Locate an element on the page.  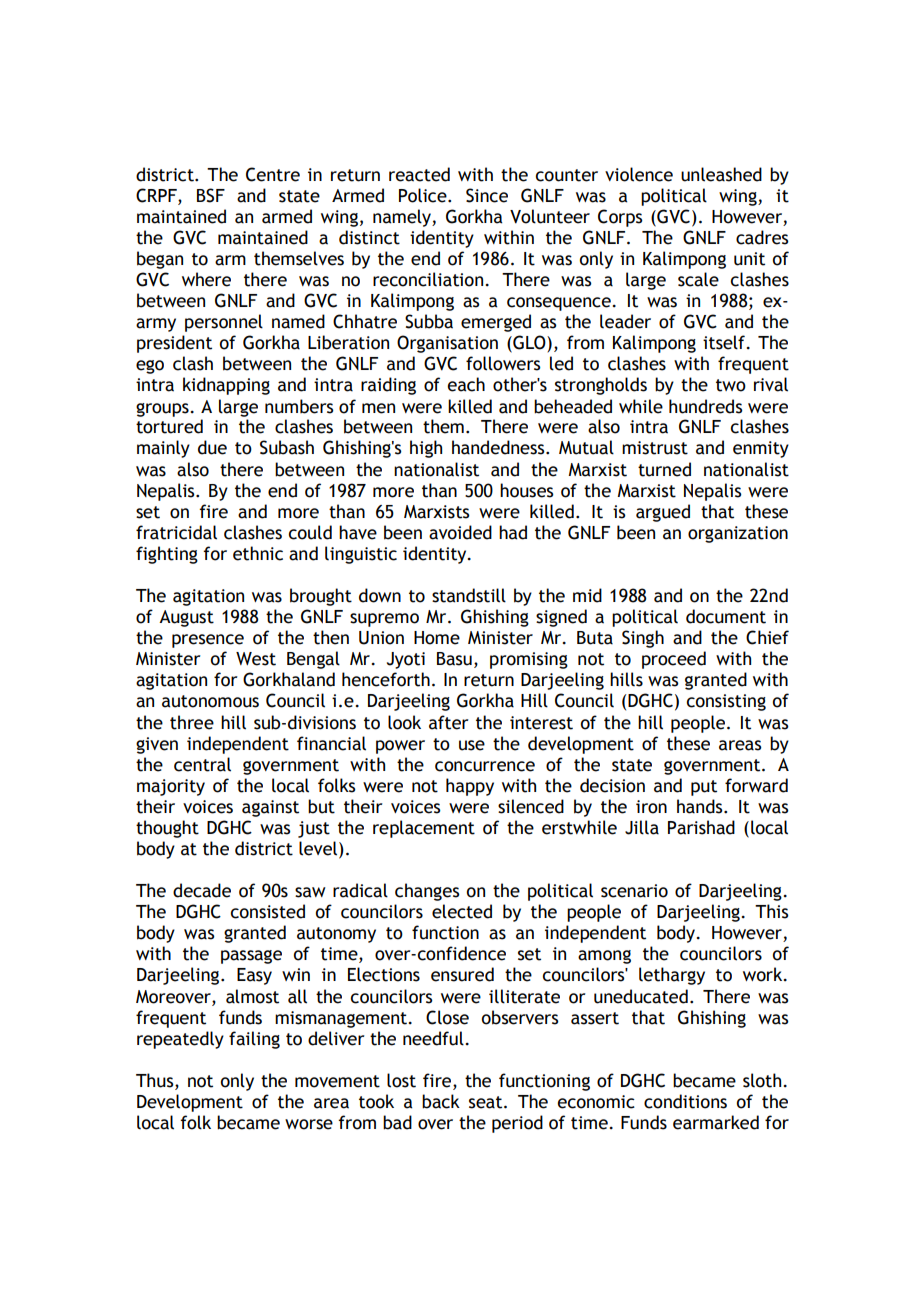
unleashed is located at coordinates (721, 174).
